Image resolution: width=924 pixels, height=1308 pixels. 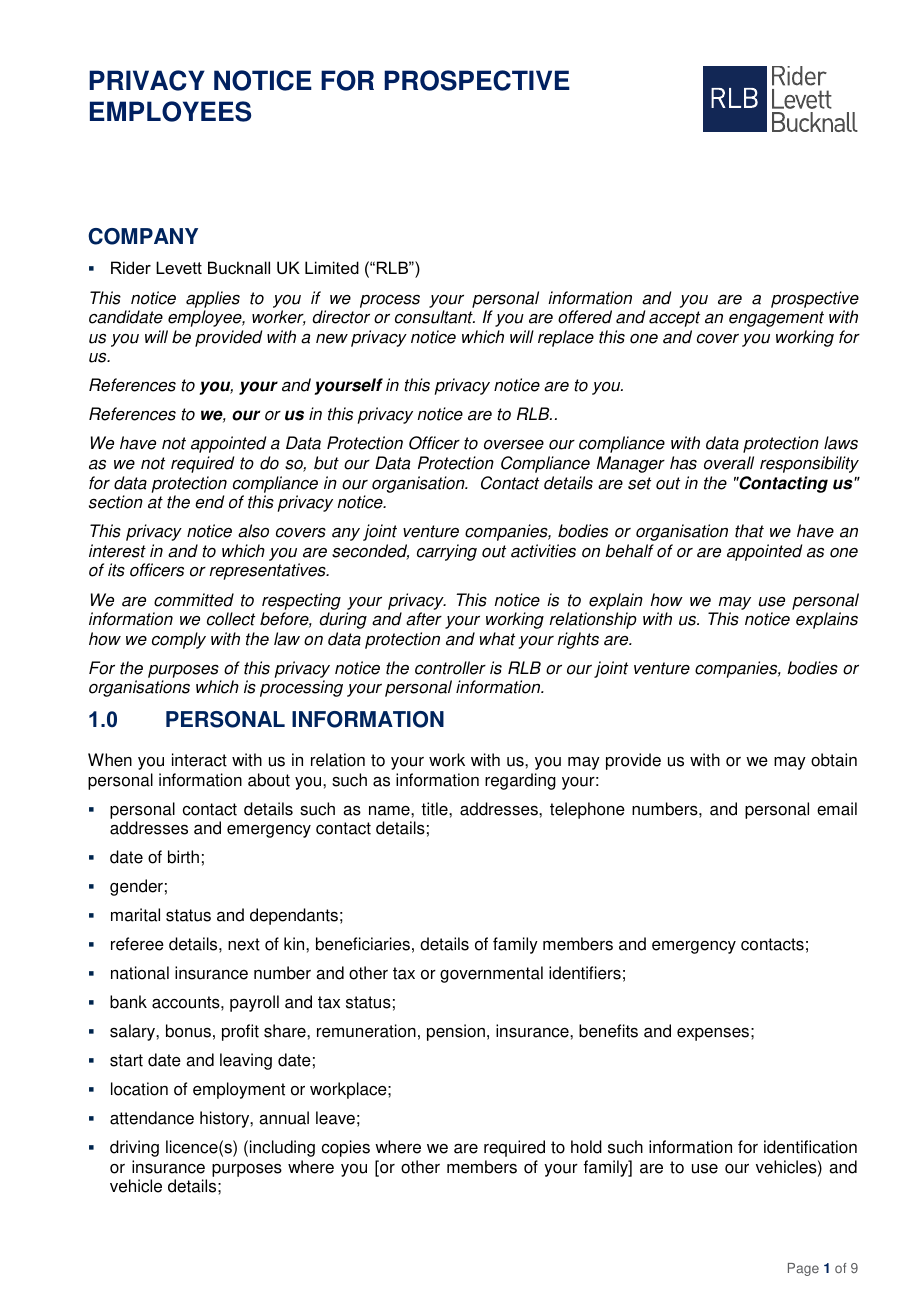 What do you see at coordinates (213, 299) in the screenshot?
I see `applies` at bounding box center [213, 299].
